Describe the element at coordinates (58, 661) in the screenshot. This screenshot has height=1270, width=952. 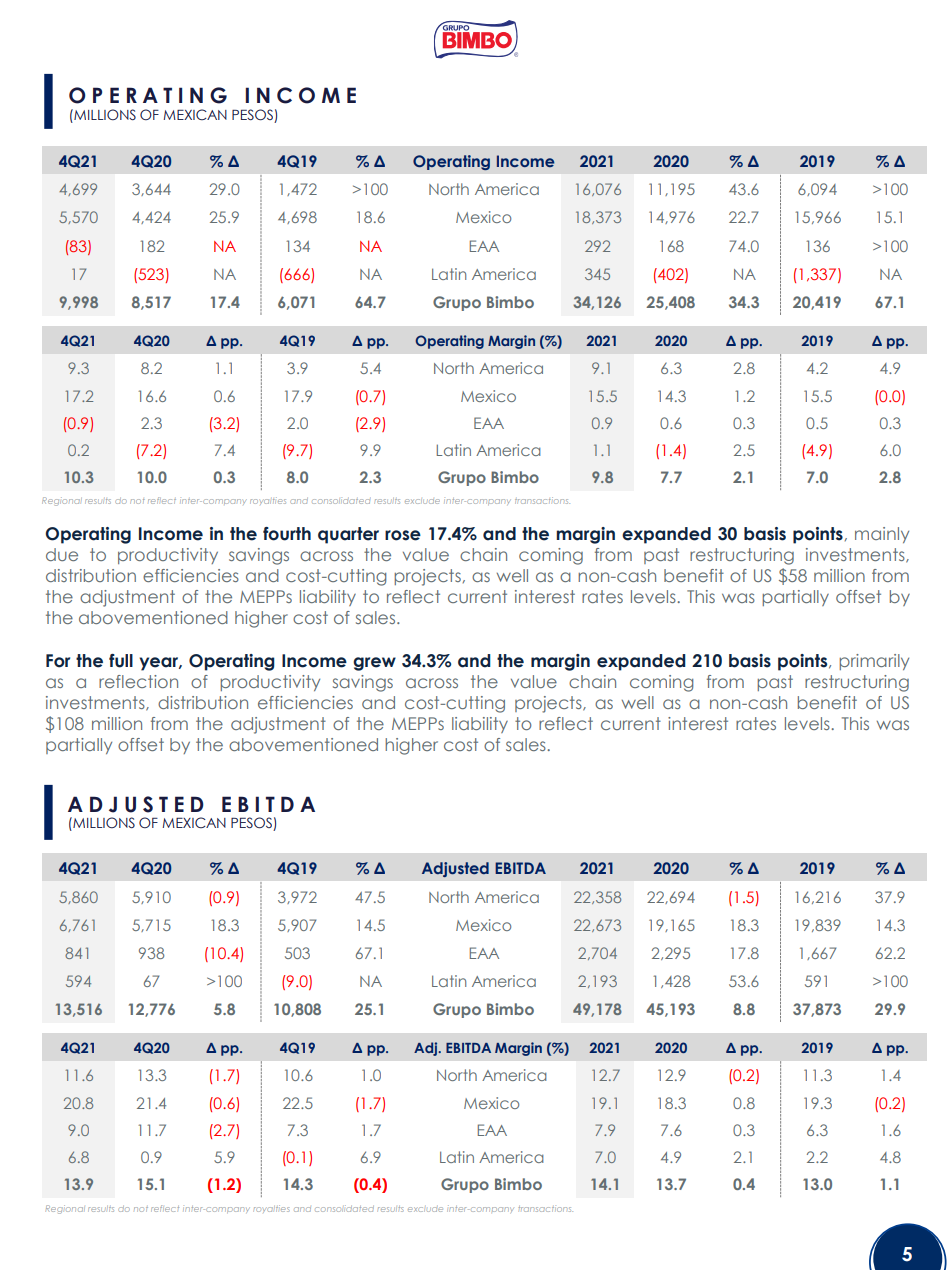
I see `For` at that location.
